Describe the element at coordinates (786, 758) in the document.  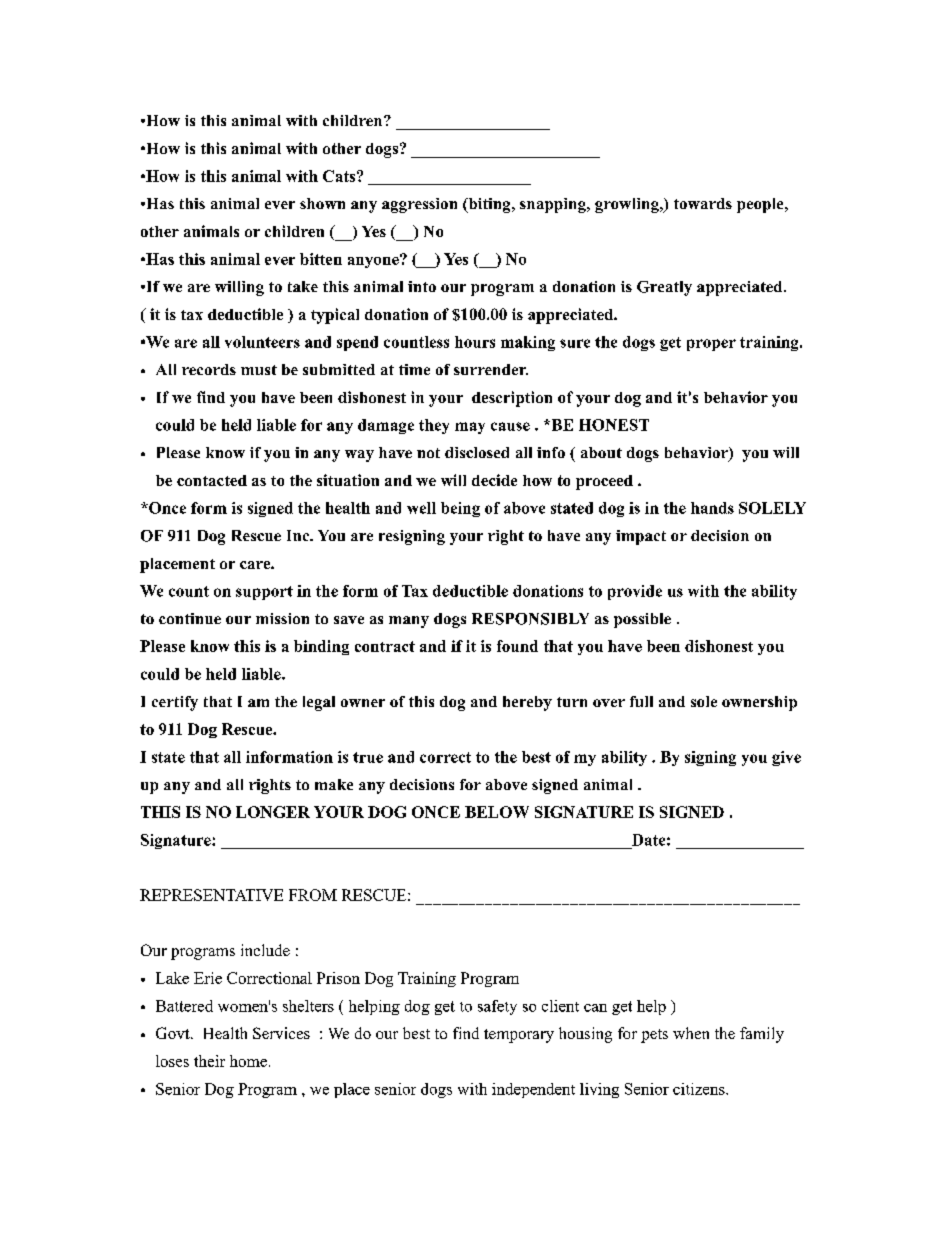
I see `give` at that location.
